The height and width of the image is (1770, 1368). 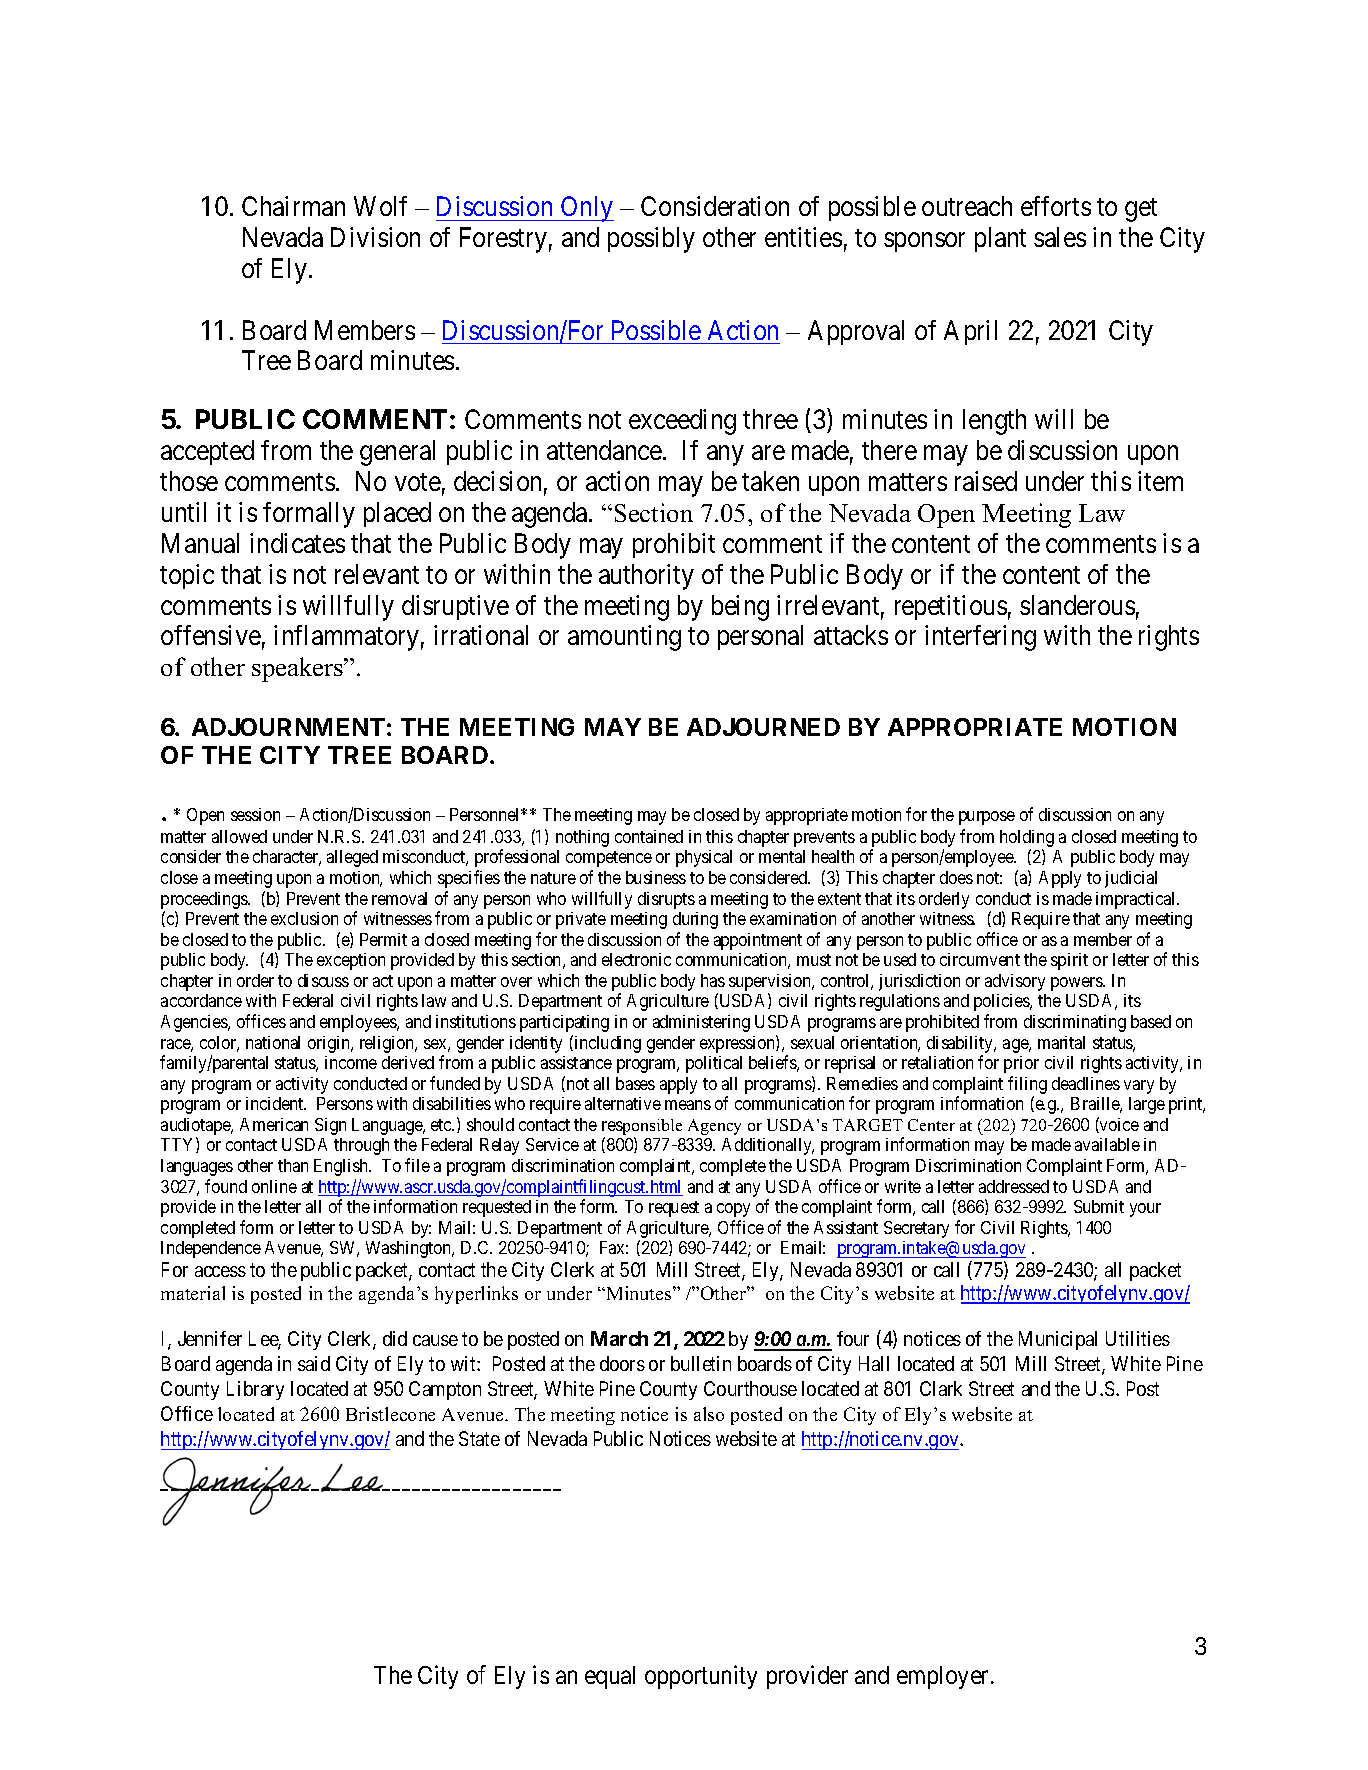 I want to click on interfering, so click(x=980, y=638).
